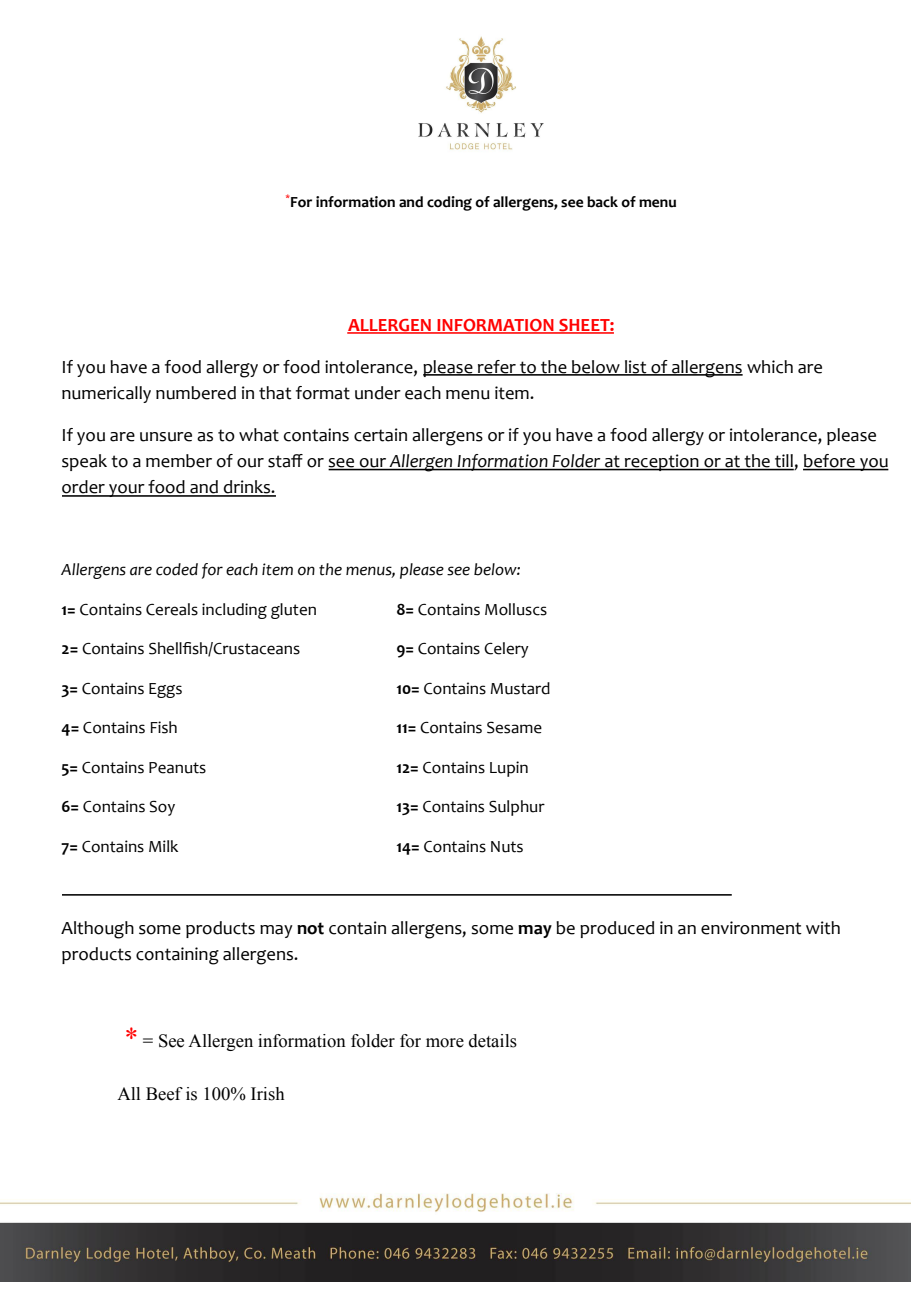 The image size is (924, 1307). I want to click on Molluscs, so click(516, 609).
